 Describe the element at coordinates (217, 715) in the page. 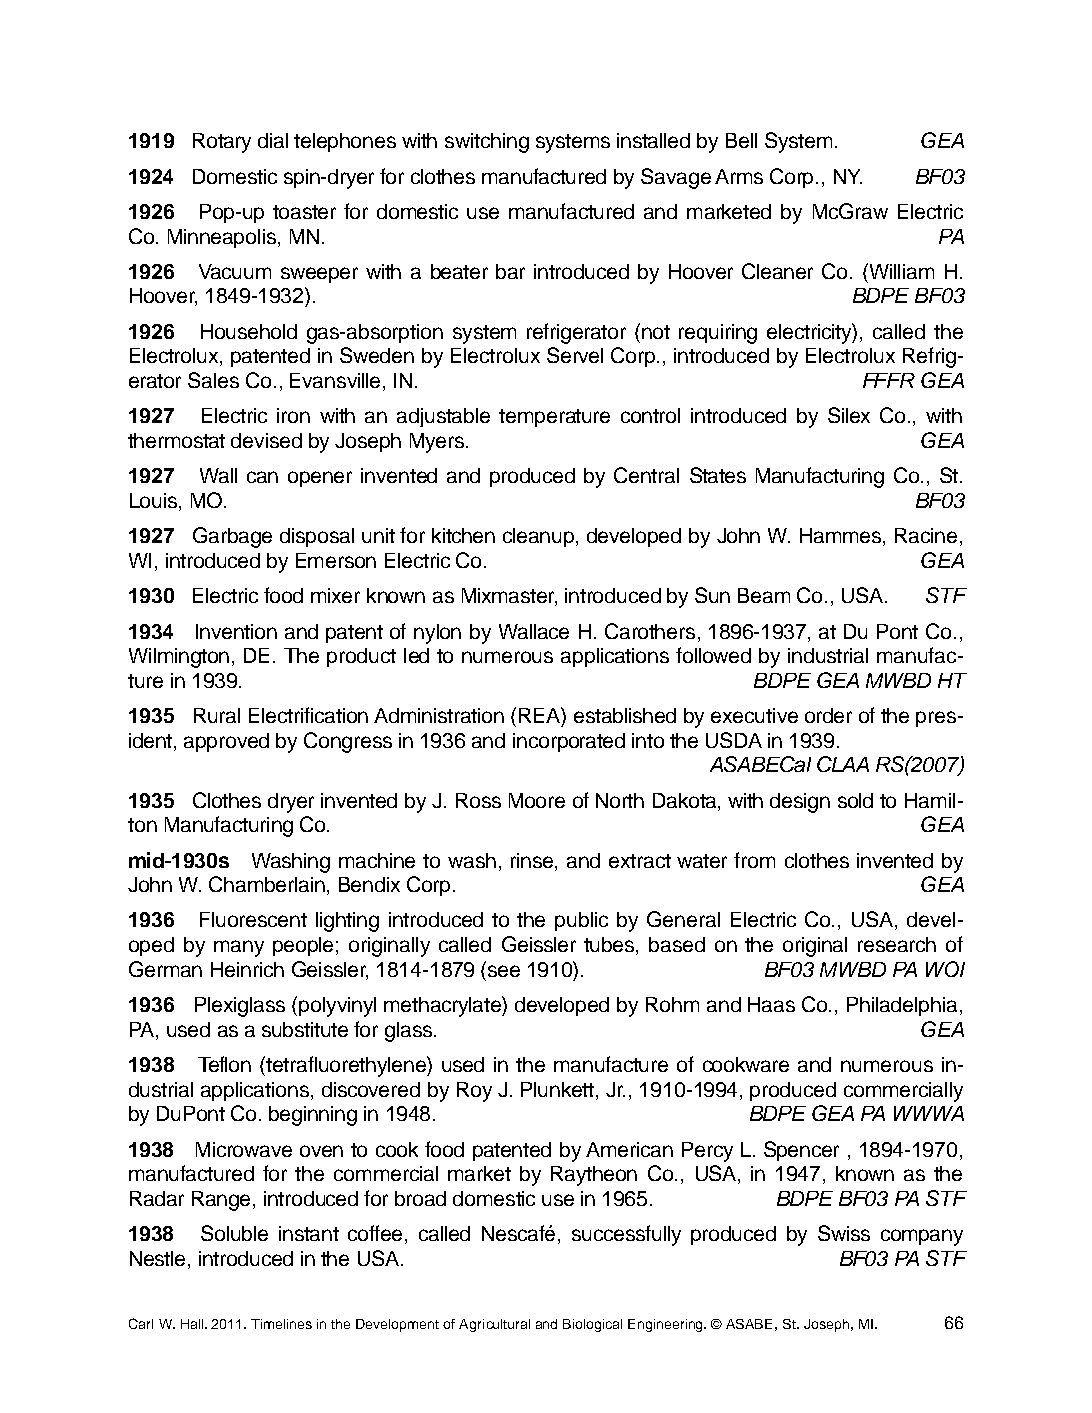

I see `Rural` at that location.
